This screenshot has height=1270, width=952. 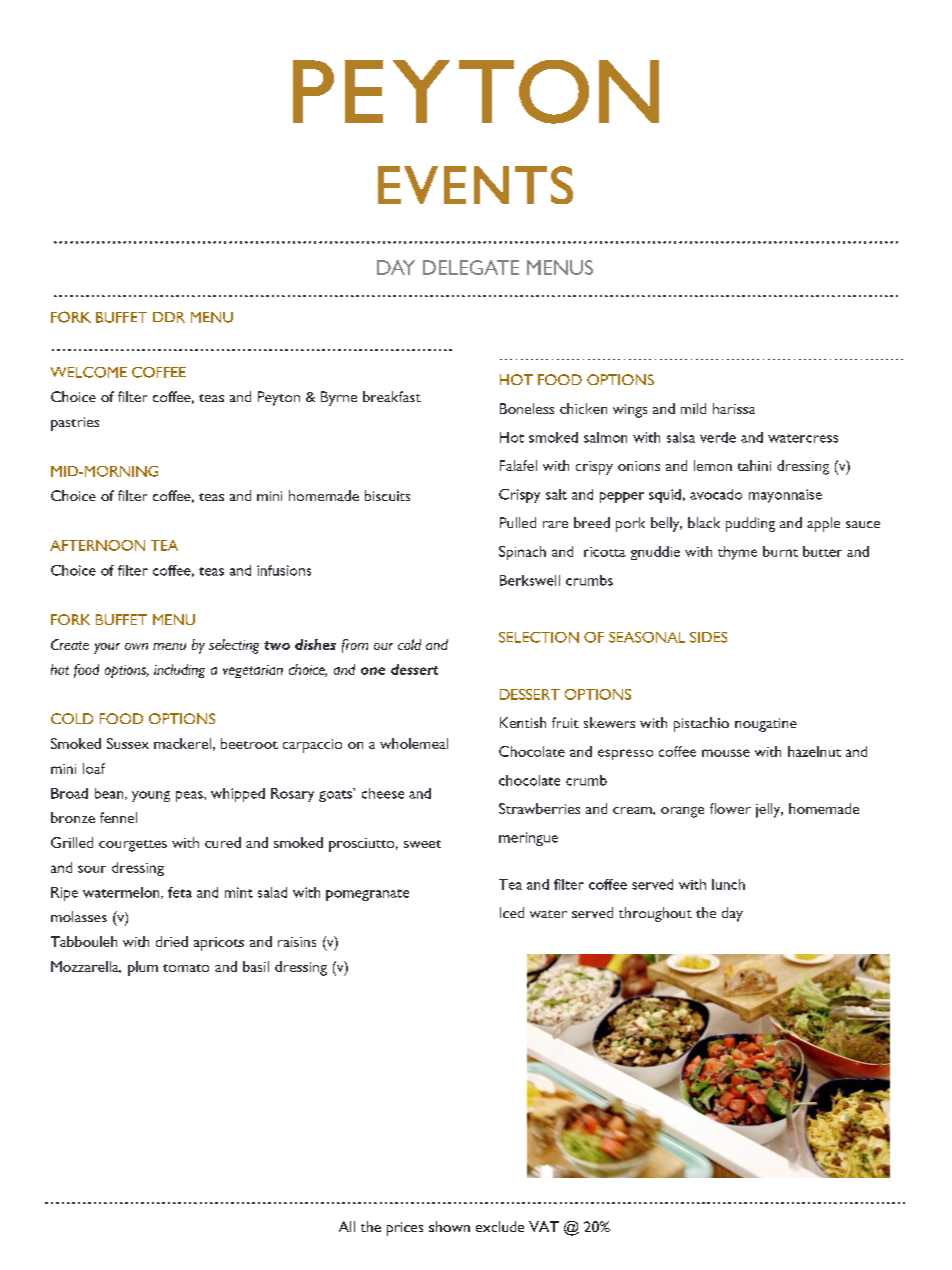 I want to click on VAT, so click(x=544, y=1226).
